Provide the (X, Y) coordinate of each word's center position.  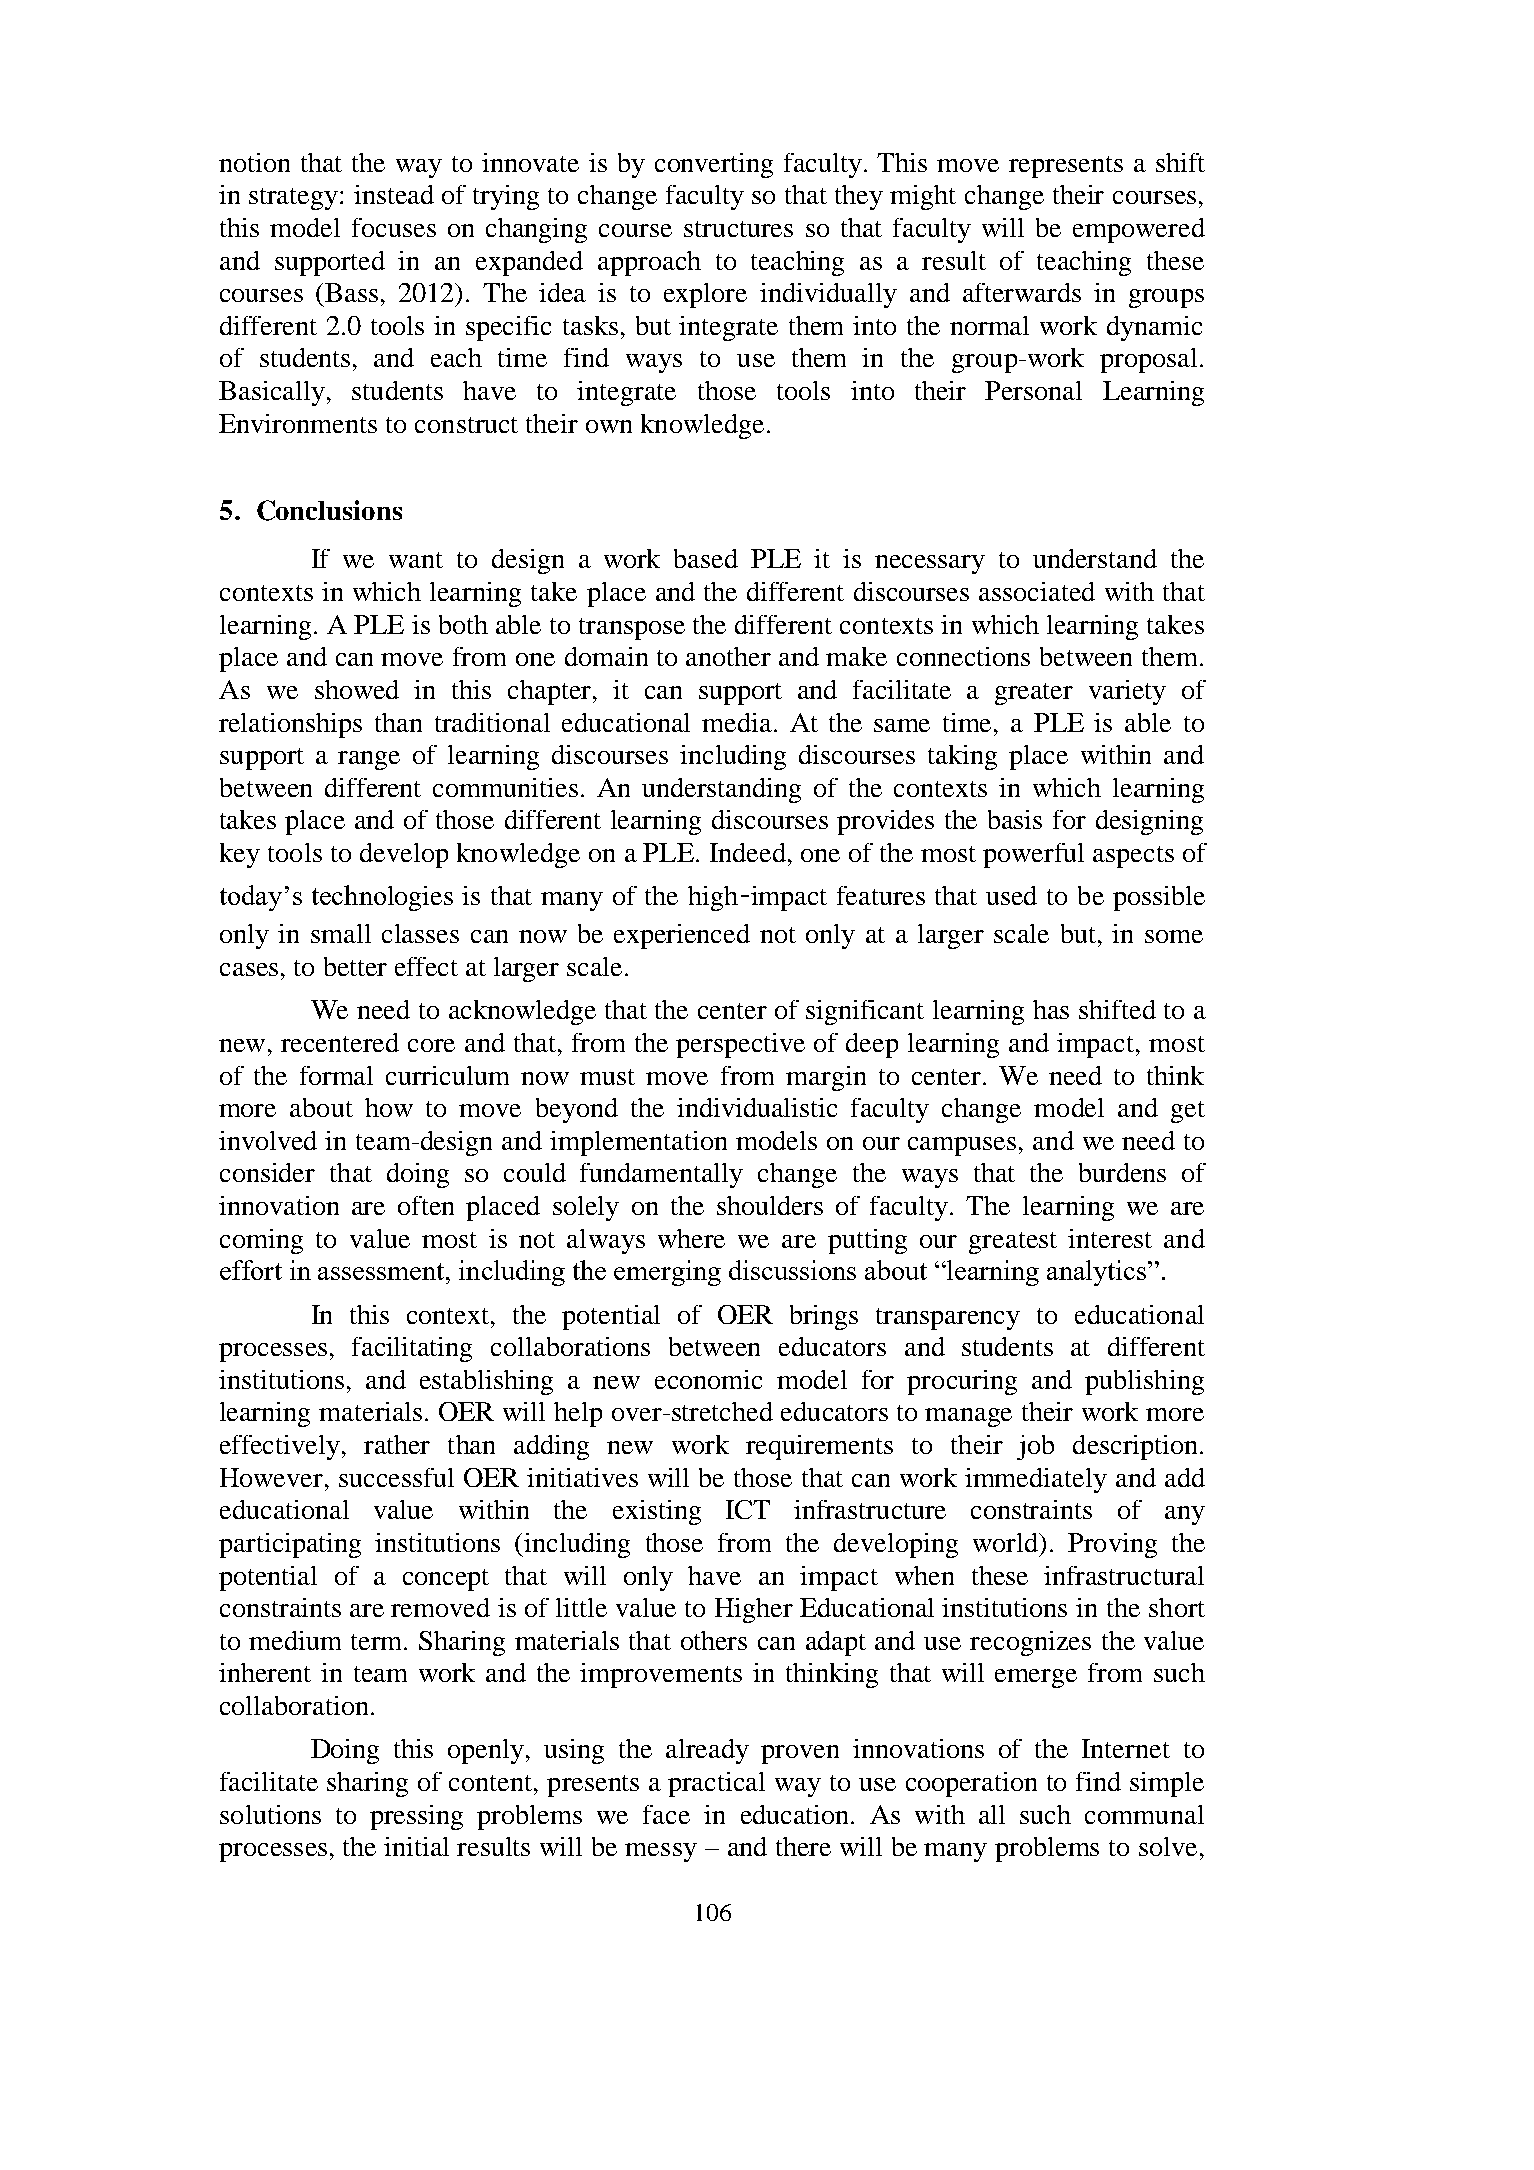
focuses (394, 227)
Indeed (748, 852)
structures (738, 229)
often (426, 1205)
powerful (1033, 855)
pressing (416, 1817)
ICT (748, 1509)
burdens (1122, 1172)
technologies (382, 898)
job (1035, 1447)
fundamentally (661, 1175)
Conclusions (329, 510)
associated (1037, 591)
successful (396, 1477)
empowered (1139, 230)
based (706, 558)
